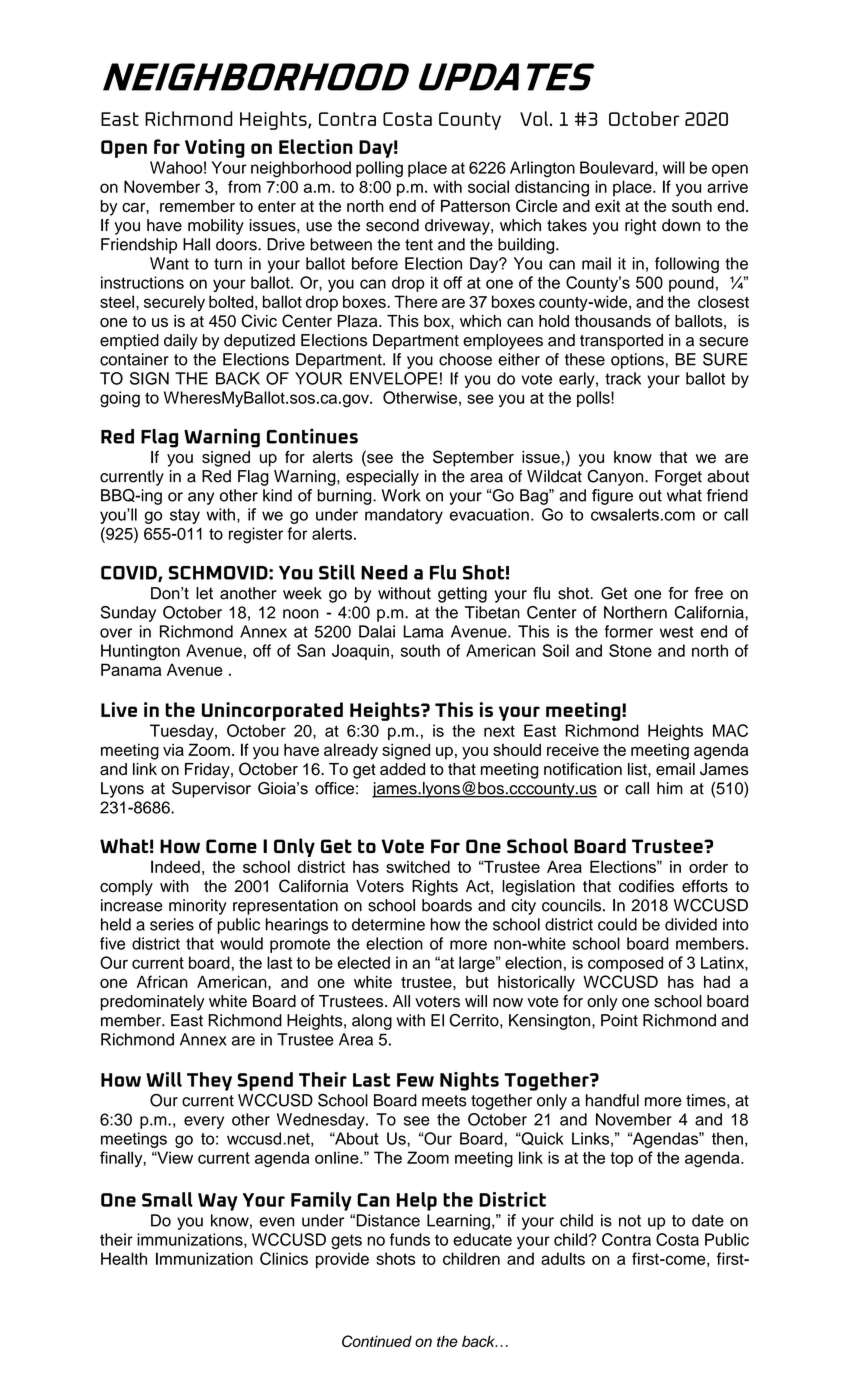  What do you see at coordinates (638, 769) in the screenshot?
I see `list` at bounding box center [638, 769].
